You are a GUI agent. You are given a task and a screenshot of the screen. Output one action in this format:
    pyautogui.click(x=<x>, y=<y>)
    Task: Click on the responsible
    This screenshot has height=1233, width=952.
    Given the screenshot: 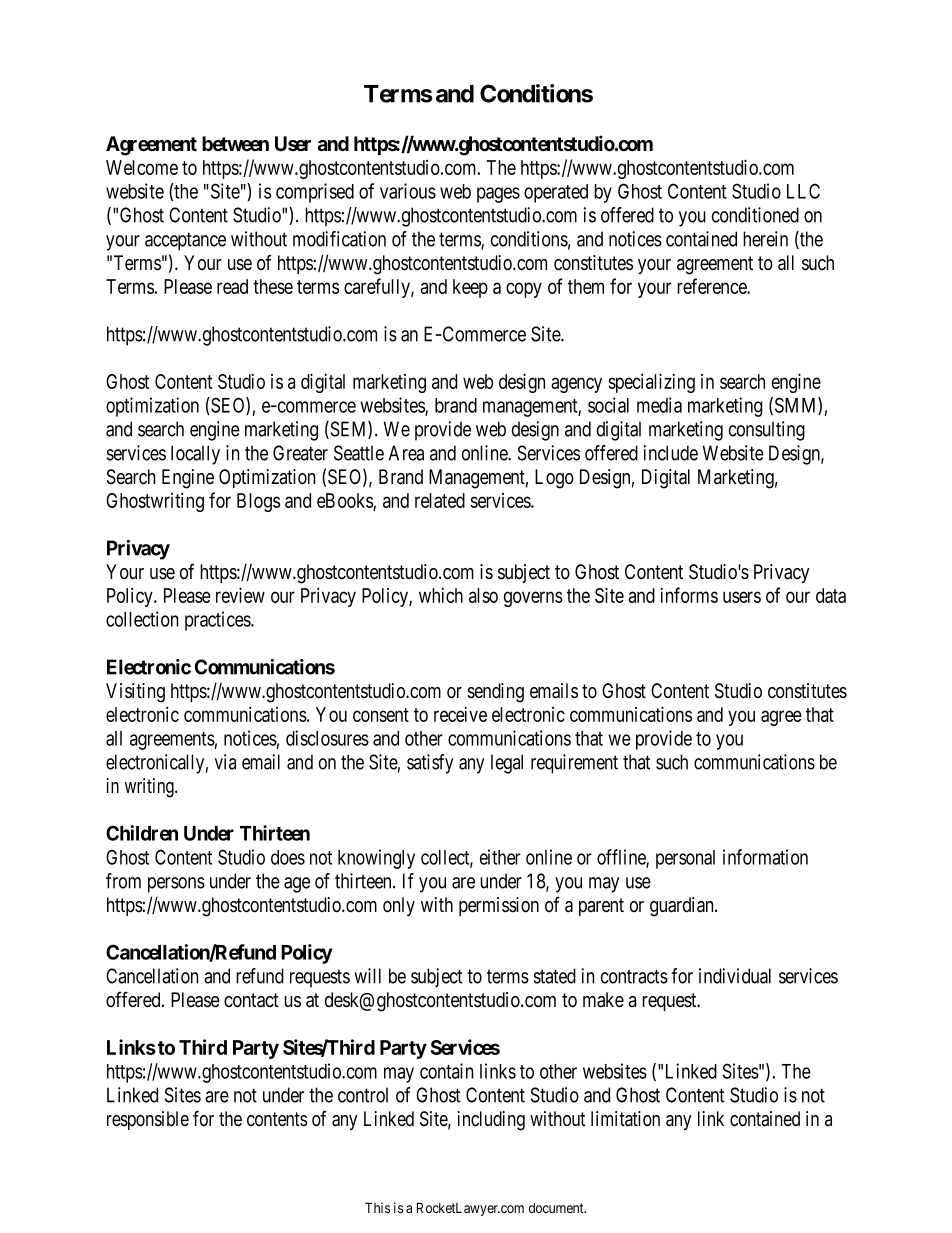 What is the action you would take?
    pyautogui.click(x=148, y=1120)
